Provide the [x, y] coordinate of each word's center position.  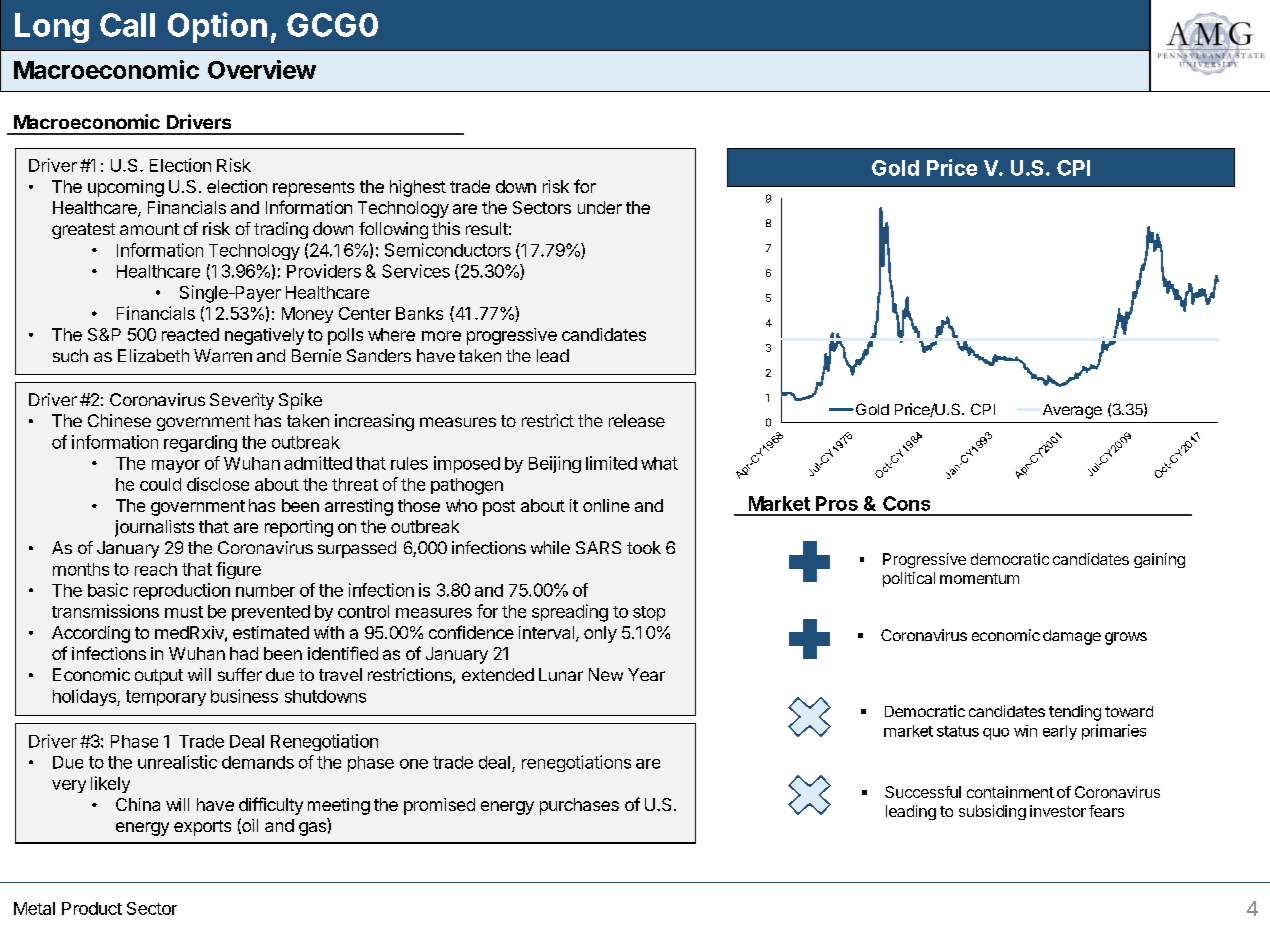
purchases [579, 806]
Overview [262, 69]
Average [1072, 411]
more [441, 336]
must [184, 612]
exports [202, 828]
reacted [190, 334]
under [600, 207]
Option [217, 27]
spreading [570, 613]
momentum [979, 578]
